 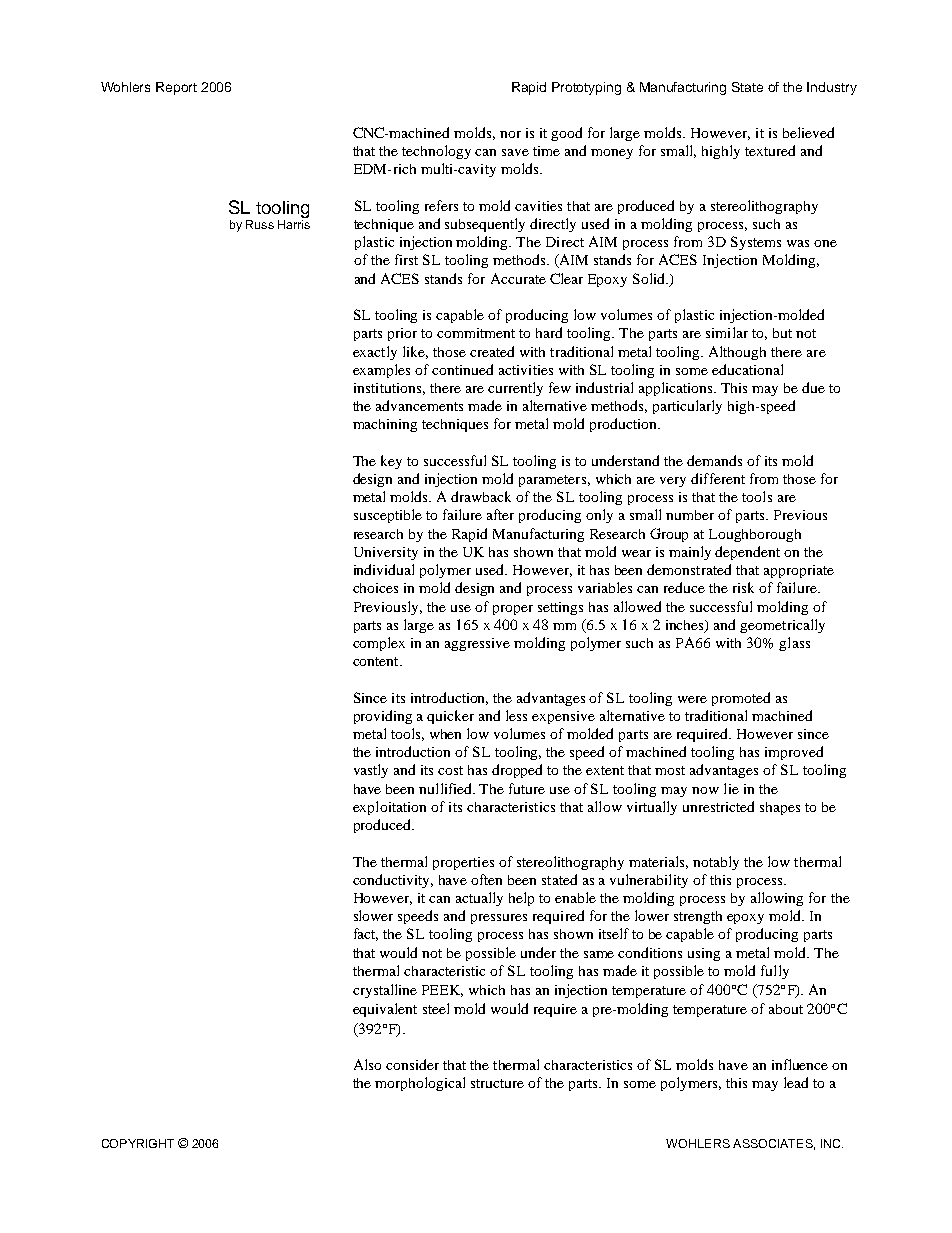 What do you see at coordinates (714, 460) in the screenshot?
I see `demands` at bounding box center [714, 460].
